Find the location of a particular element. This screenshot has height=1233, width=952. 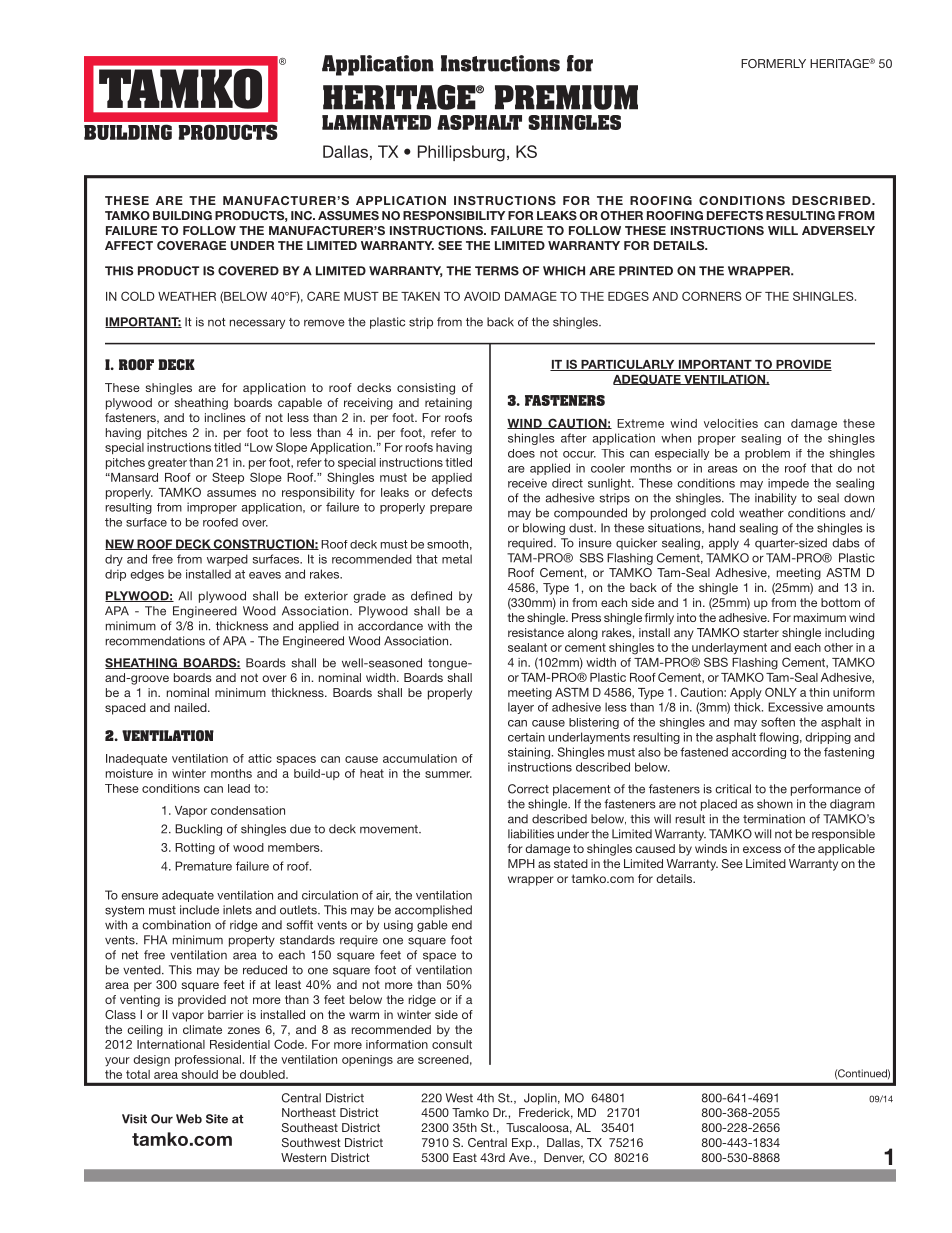

Site is located at coordinates (217, 1119).
